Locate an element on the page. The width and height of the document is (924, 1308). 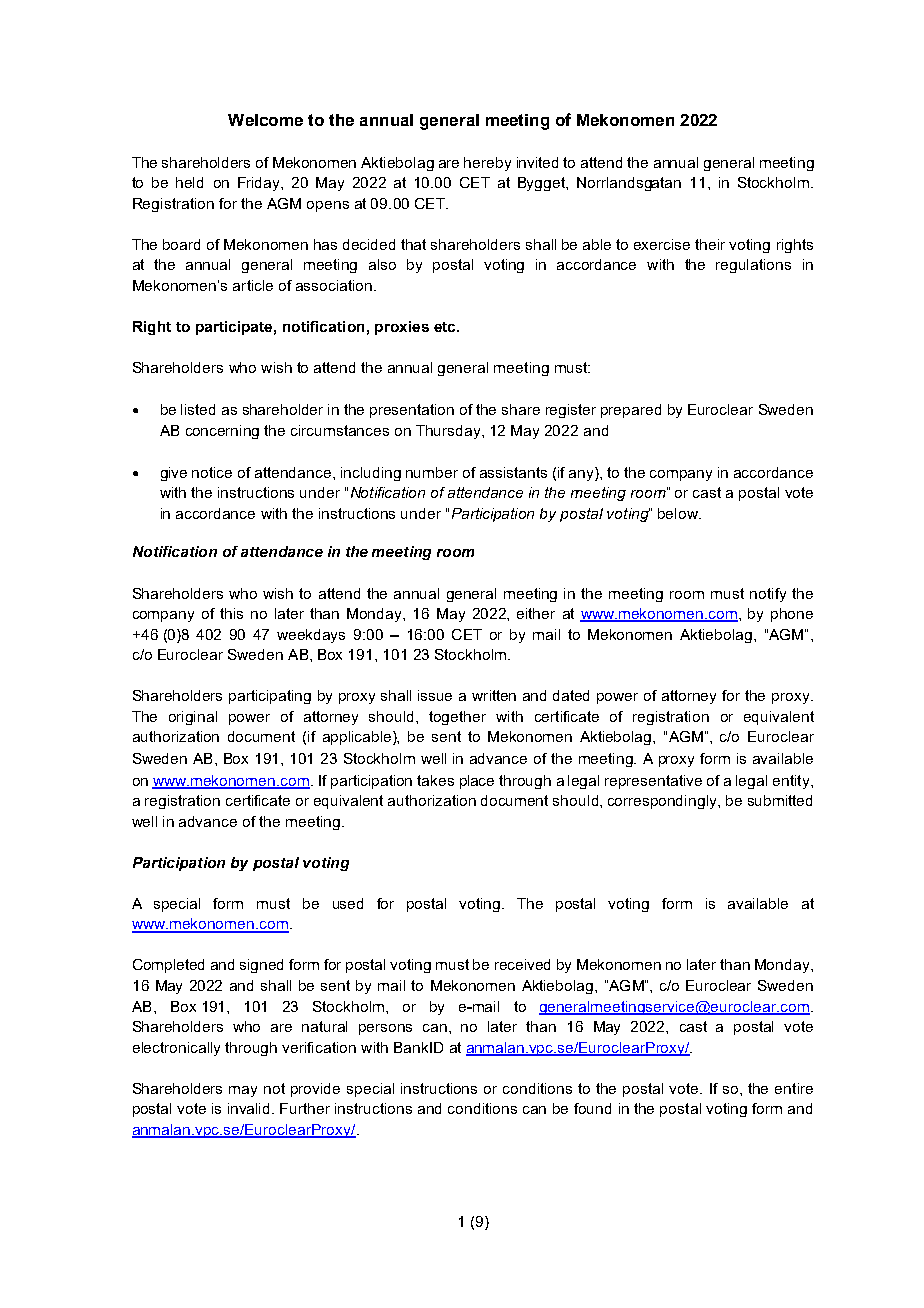
their is located at coordinates (710, 244).
